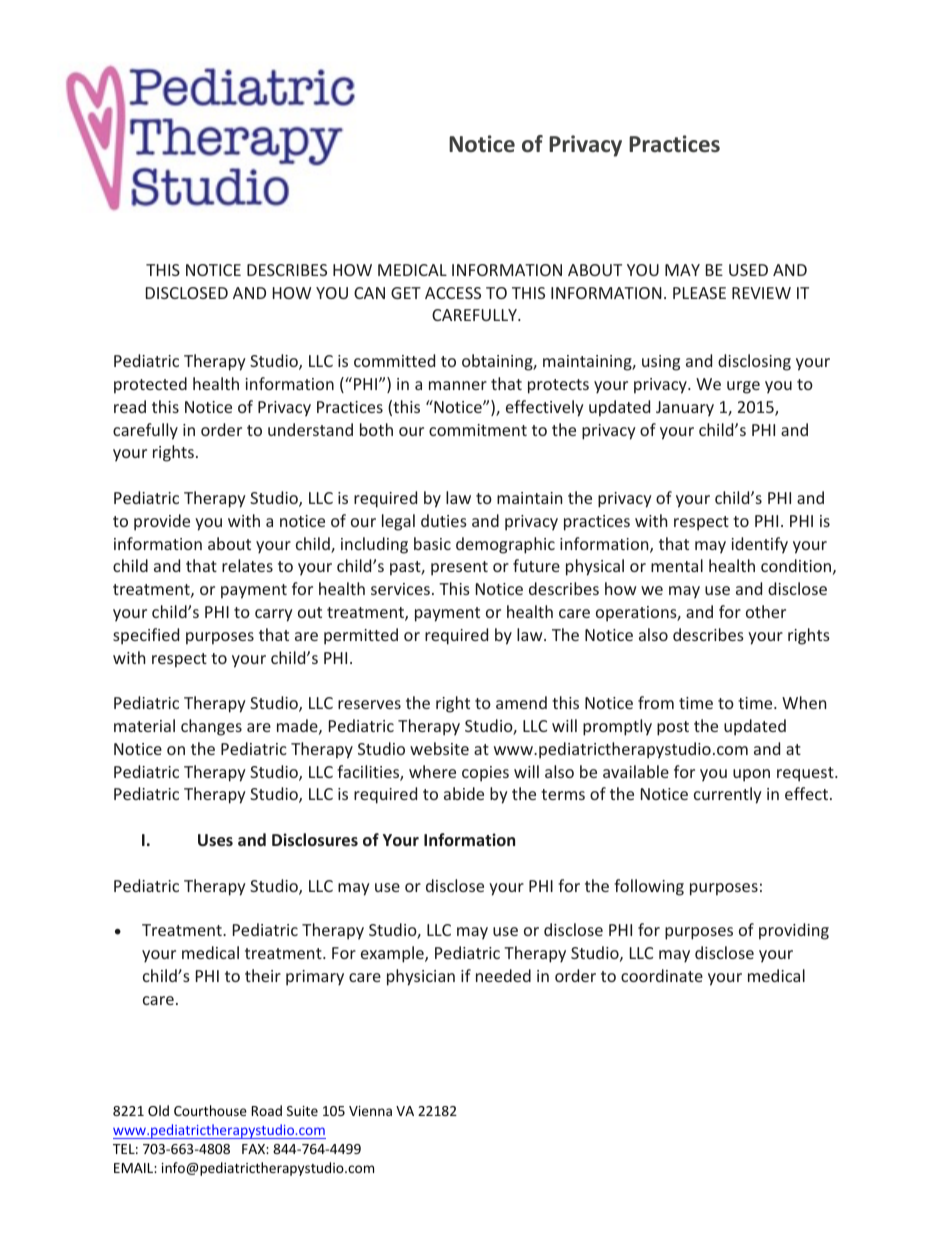 The image size is (952, 1233). I want to click on protected, so click(150, 385).
